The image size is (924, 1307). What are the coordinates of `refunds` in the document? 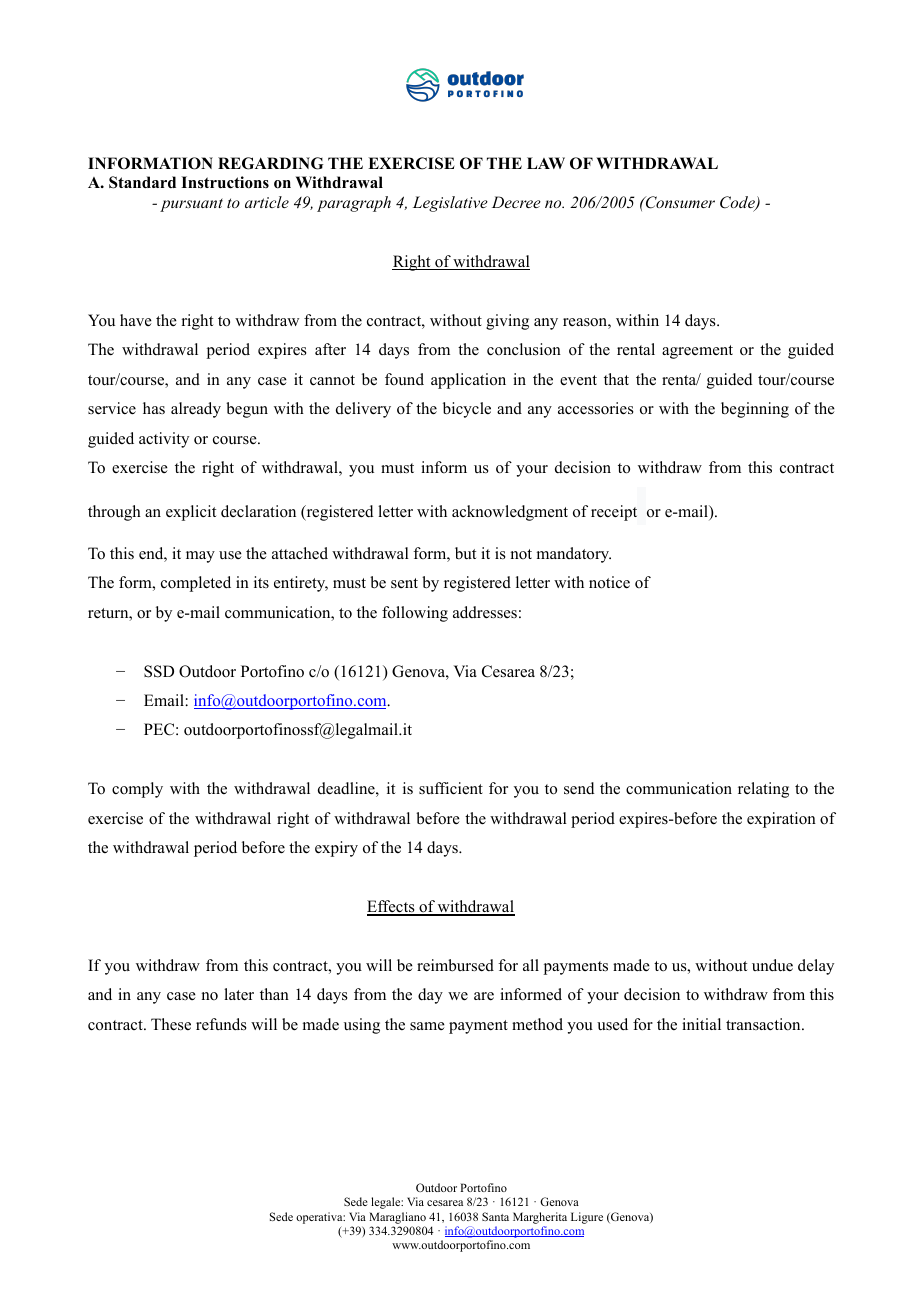 It's located at (221, 1024).
